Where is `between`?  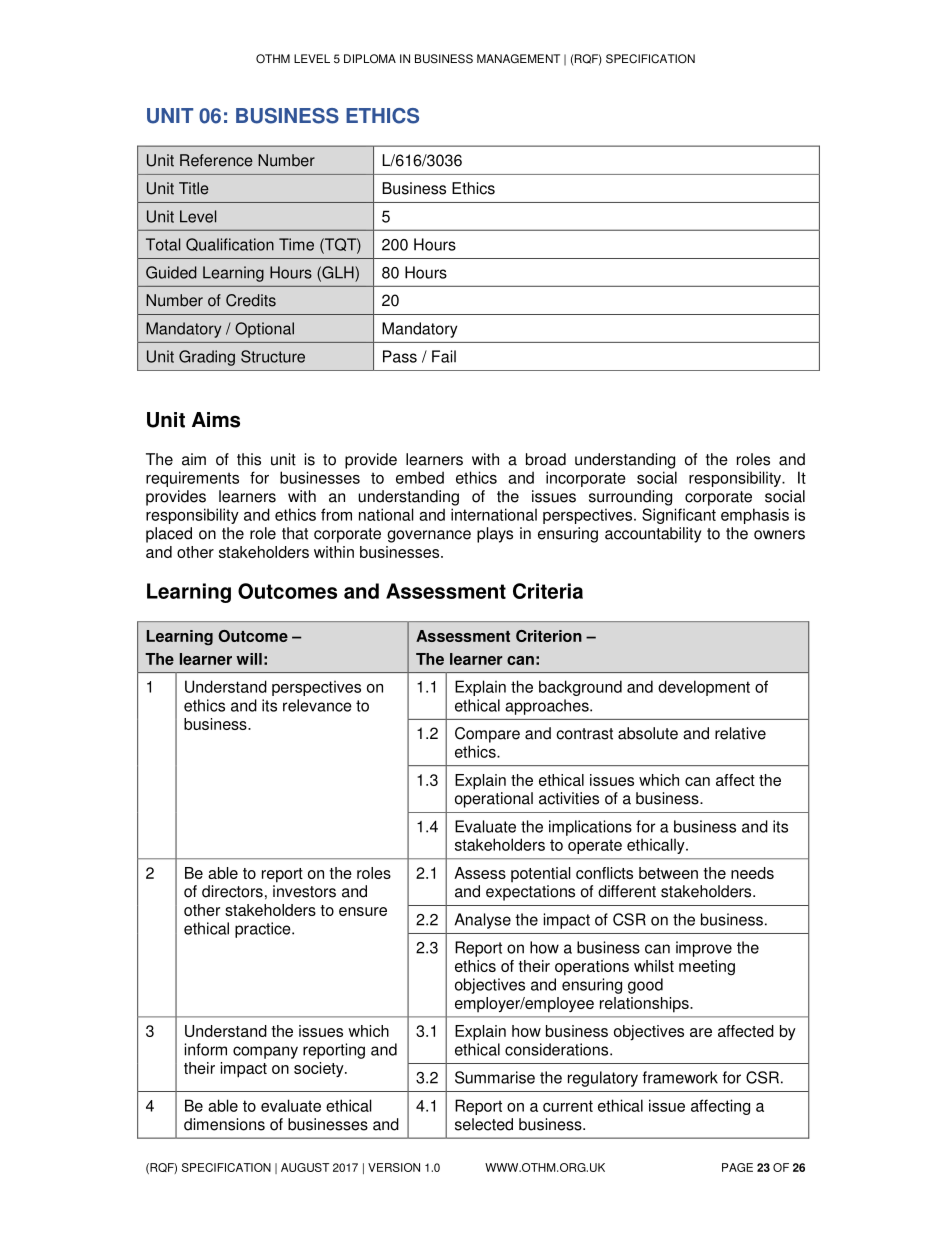 between is located at coordinates (668, 873).
